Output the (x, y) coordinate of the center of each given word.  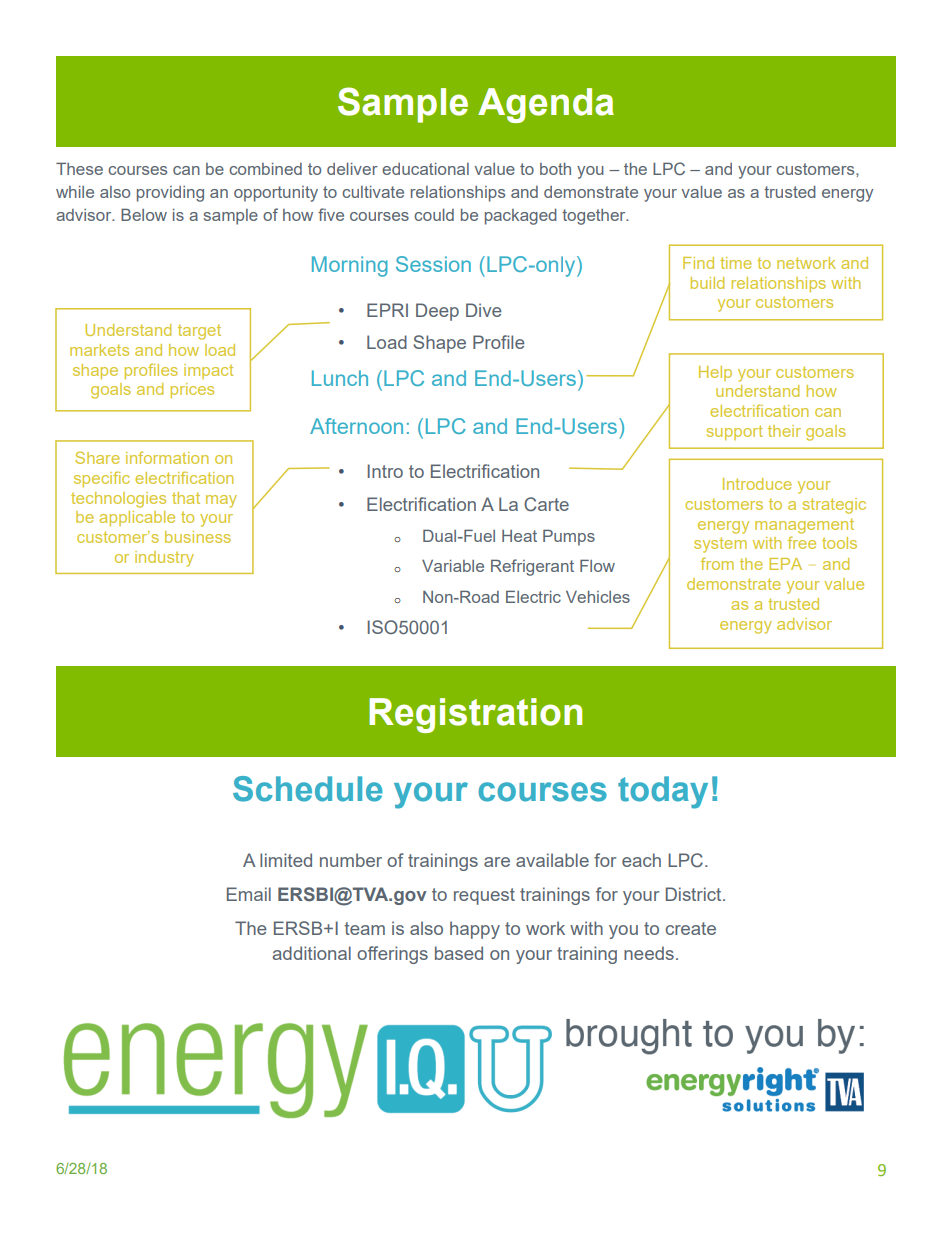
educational (425, 169)
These (79, 168)
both (555, 169)
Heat (519, 536)
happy (475, 930)
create (691, 928)
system (720, 545)
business (198, 537)
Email (249, 894)
